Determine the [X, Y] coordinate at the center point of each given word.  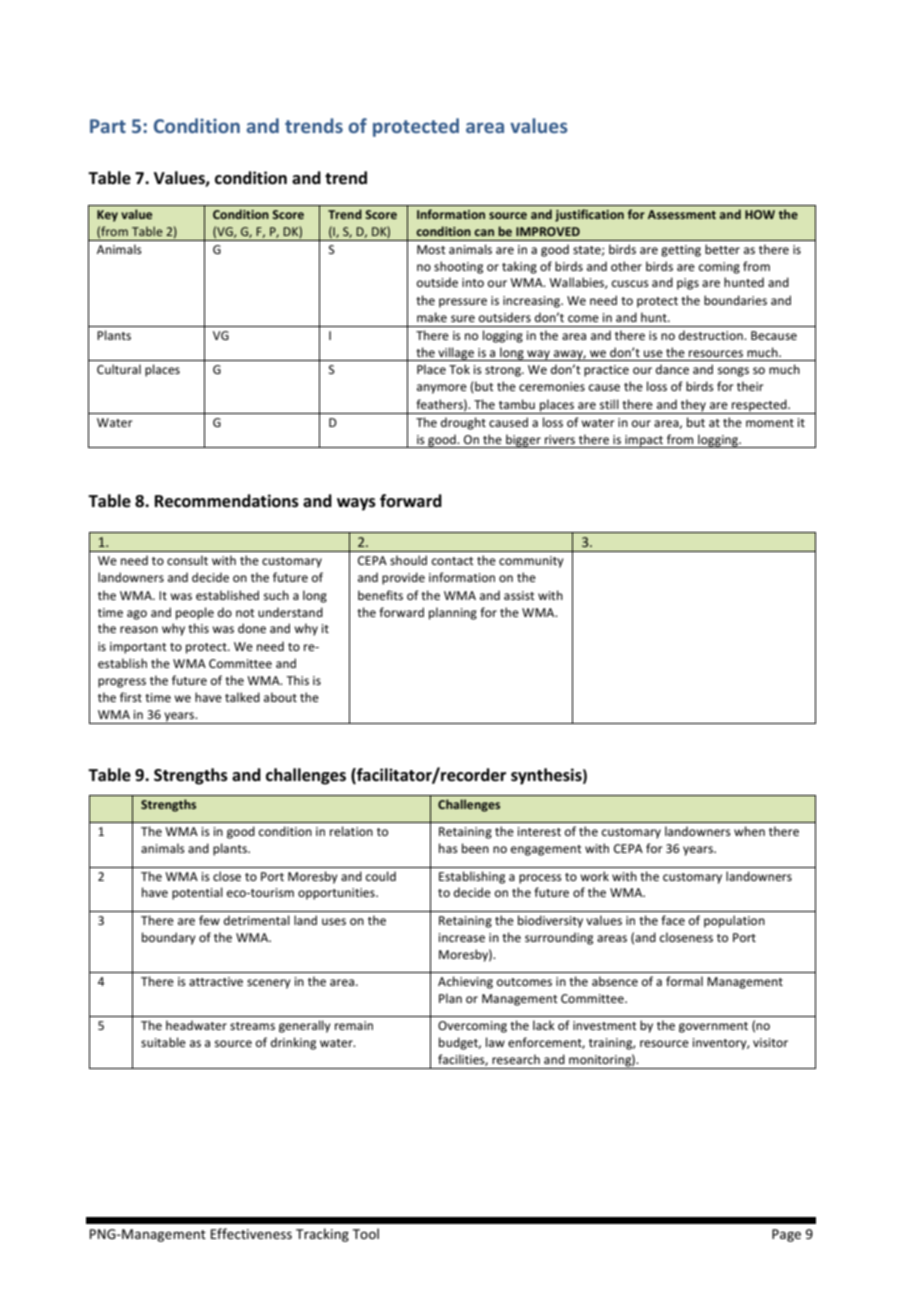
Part [108, 126]
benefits [380, 595]
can [484, 232]
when [749, 831]
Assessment [682, 214]
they [693, 406]
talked [242, 697]
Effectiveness [251, 1233]
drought [463, 423]
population [734, 921]
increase [462, 937]
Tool [366, 1233]
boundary [169, 938]
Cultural [119, 369]
